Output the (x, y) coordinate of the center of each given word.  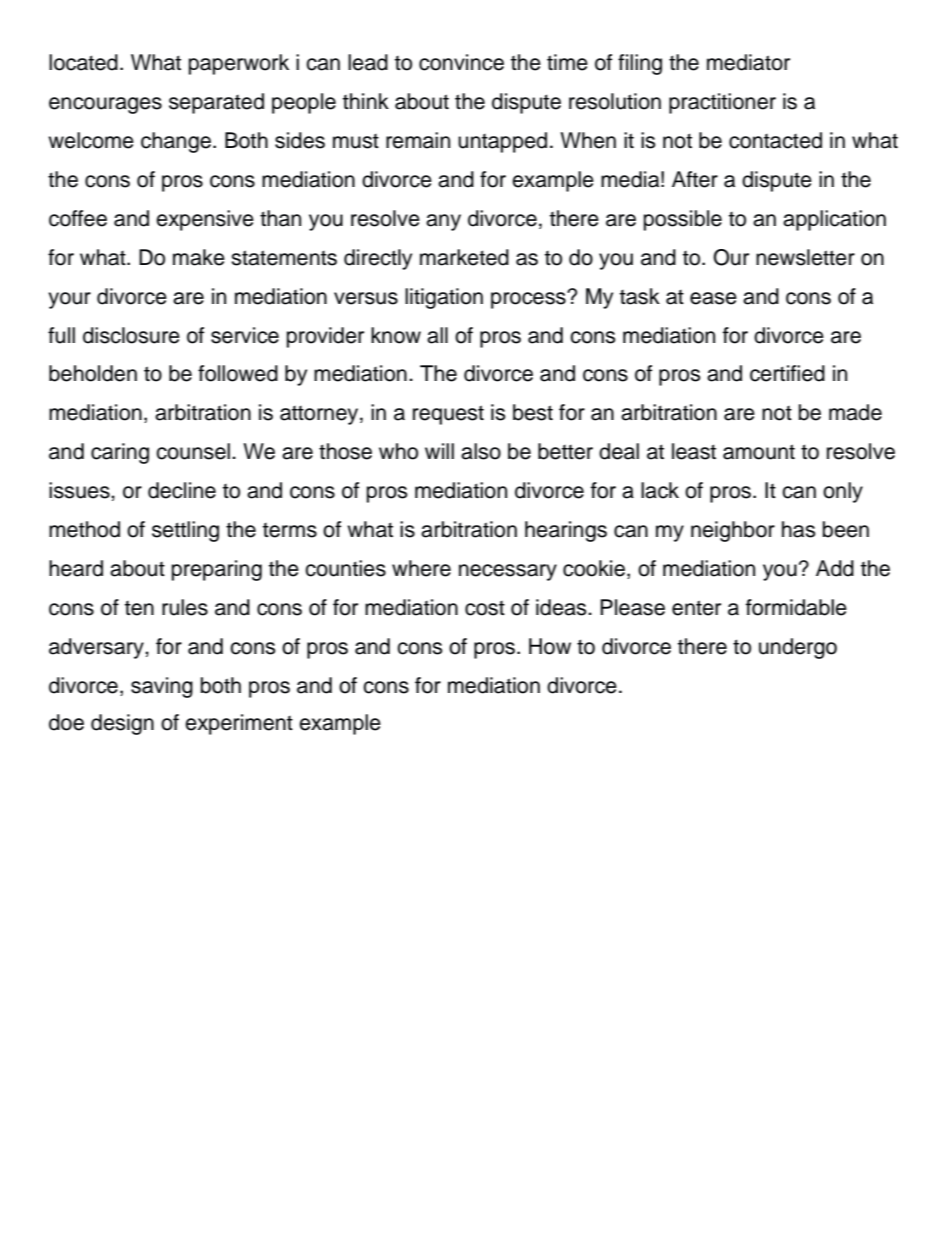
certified (787, 373)
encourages (105, 105)
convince (461, 62)
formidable (796, 607)
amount (759, 452)
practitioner (722, 103)
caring (120, 453)
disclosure (131, 335)
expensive (205, 220)
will (439, 451)
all (437, 335)
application (834, 220)
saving (162, 687)
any (443, 222)
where (421, 568)
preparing (217, 570)
